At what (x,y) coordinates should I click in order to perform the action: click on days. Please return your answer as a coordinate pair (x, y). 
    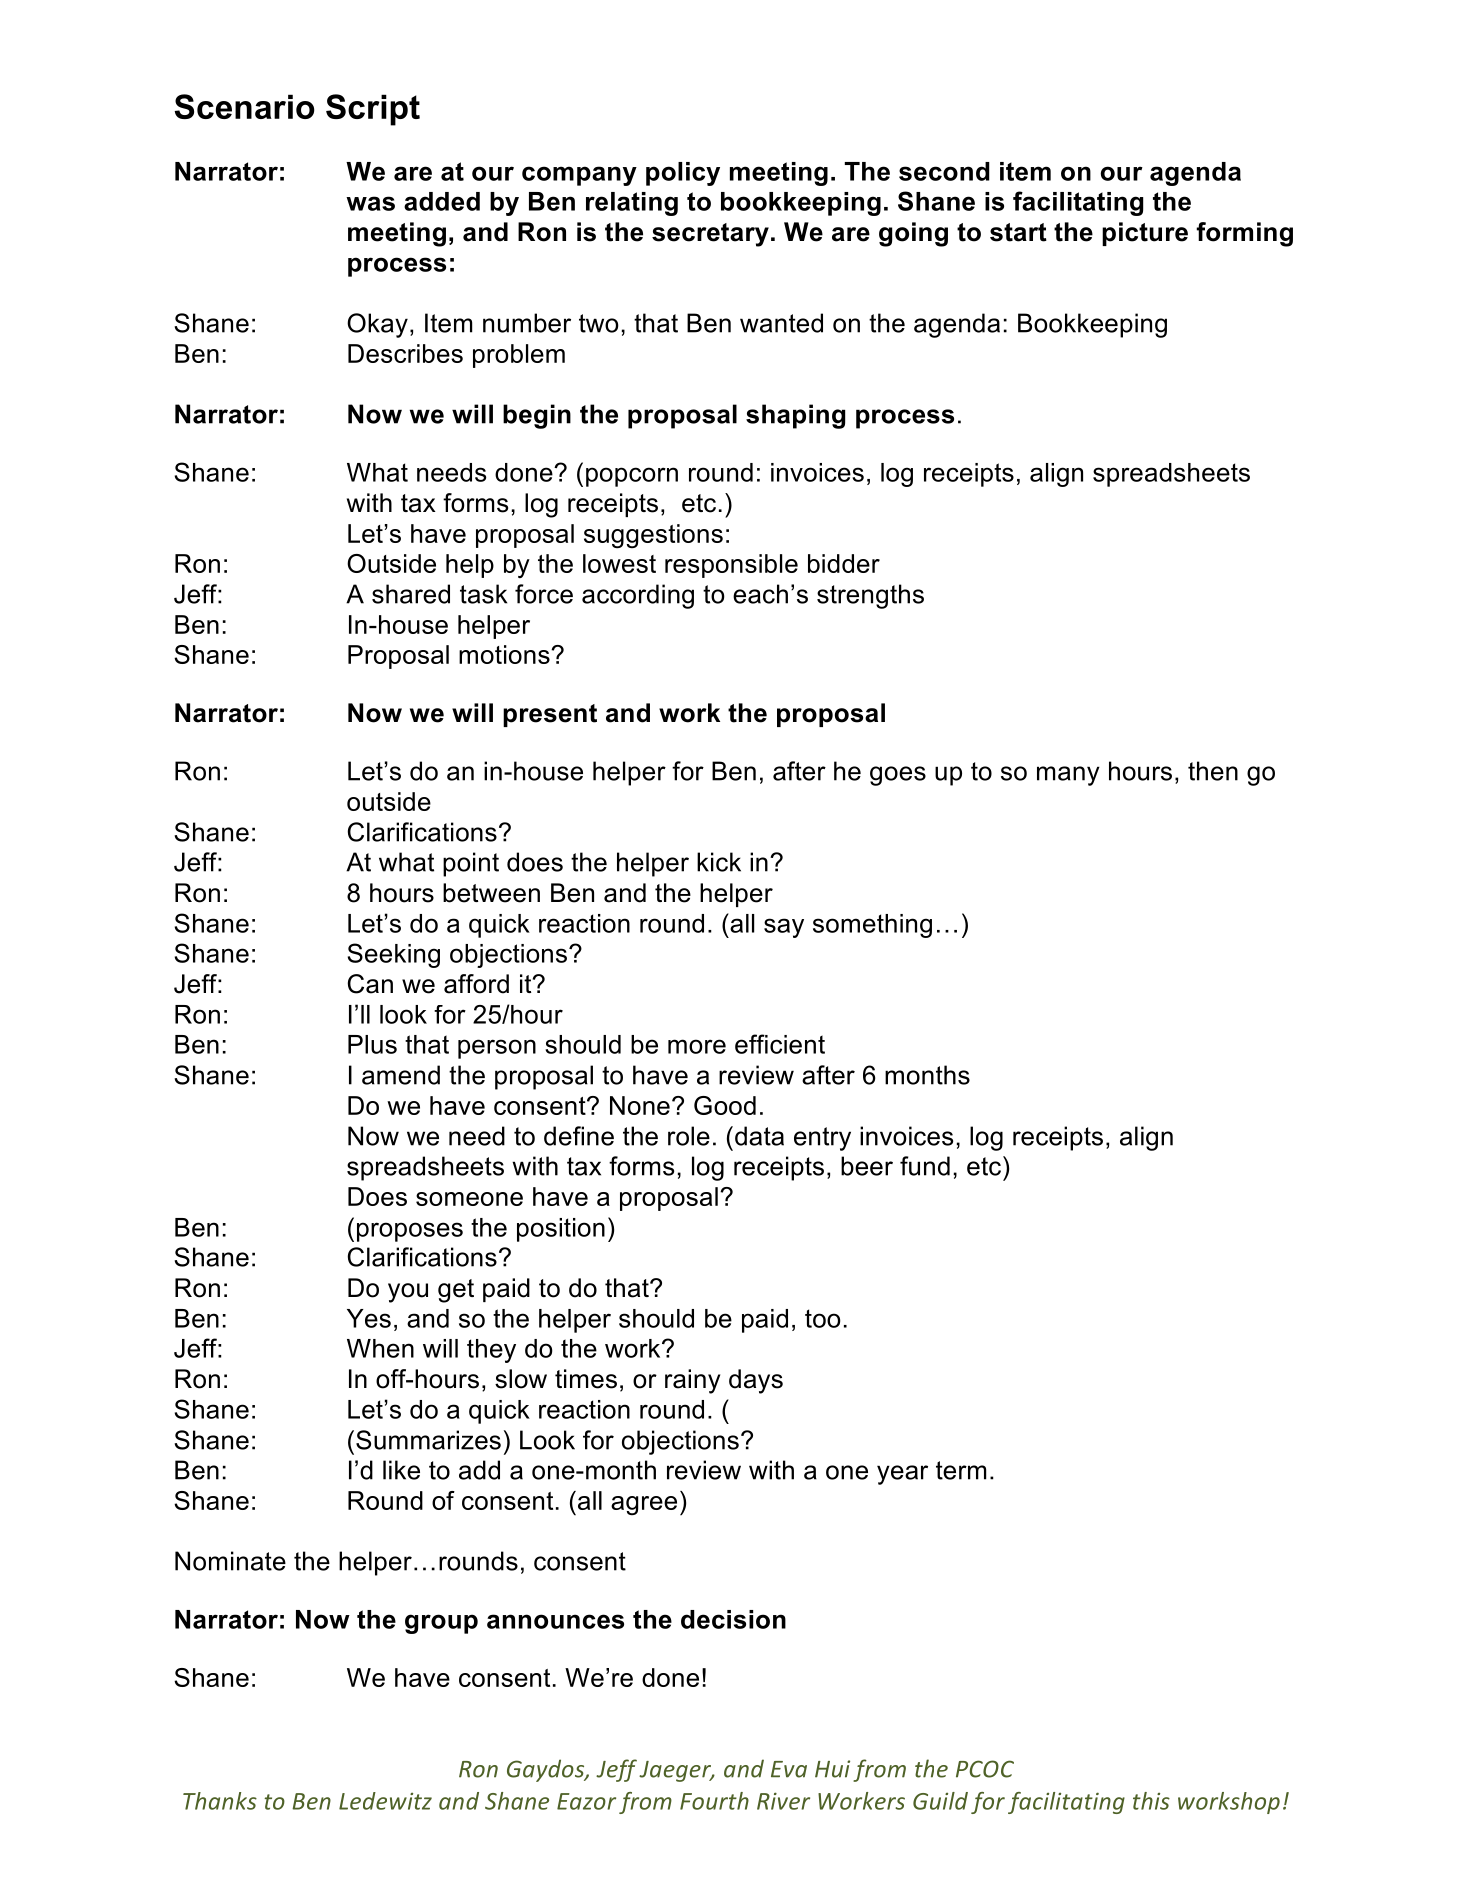
    Looking at the image, I should click on (756, 1381).
